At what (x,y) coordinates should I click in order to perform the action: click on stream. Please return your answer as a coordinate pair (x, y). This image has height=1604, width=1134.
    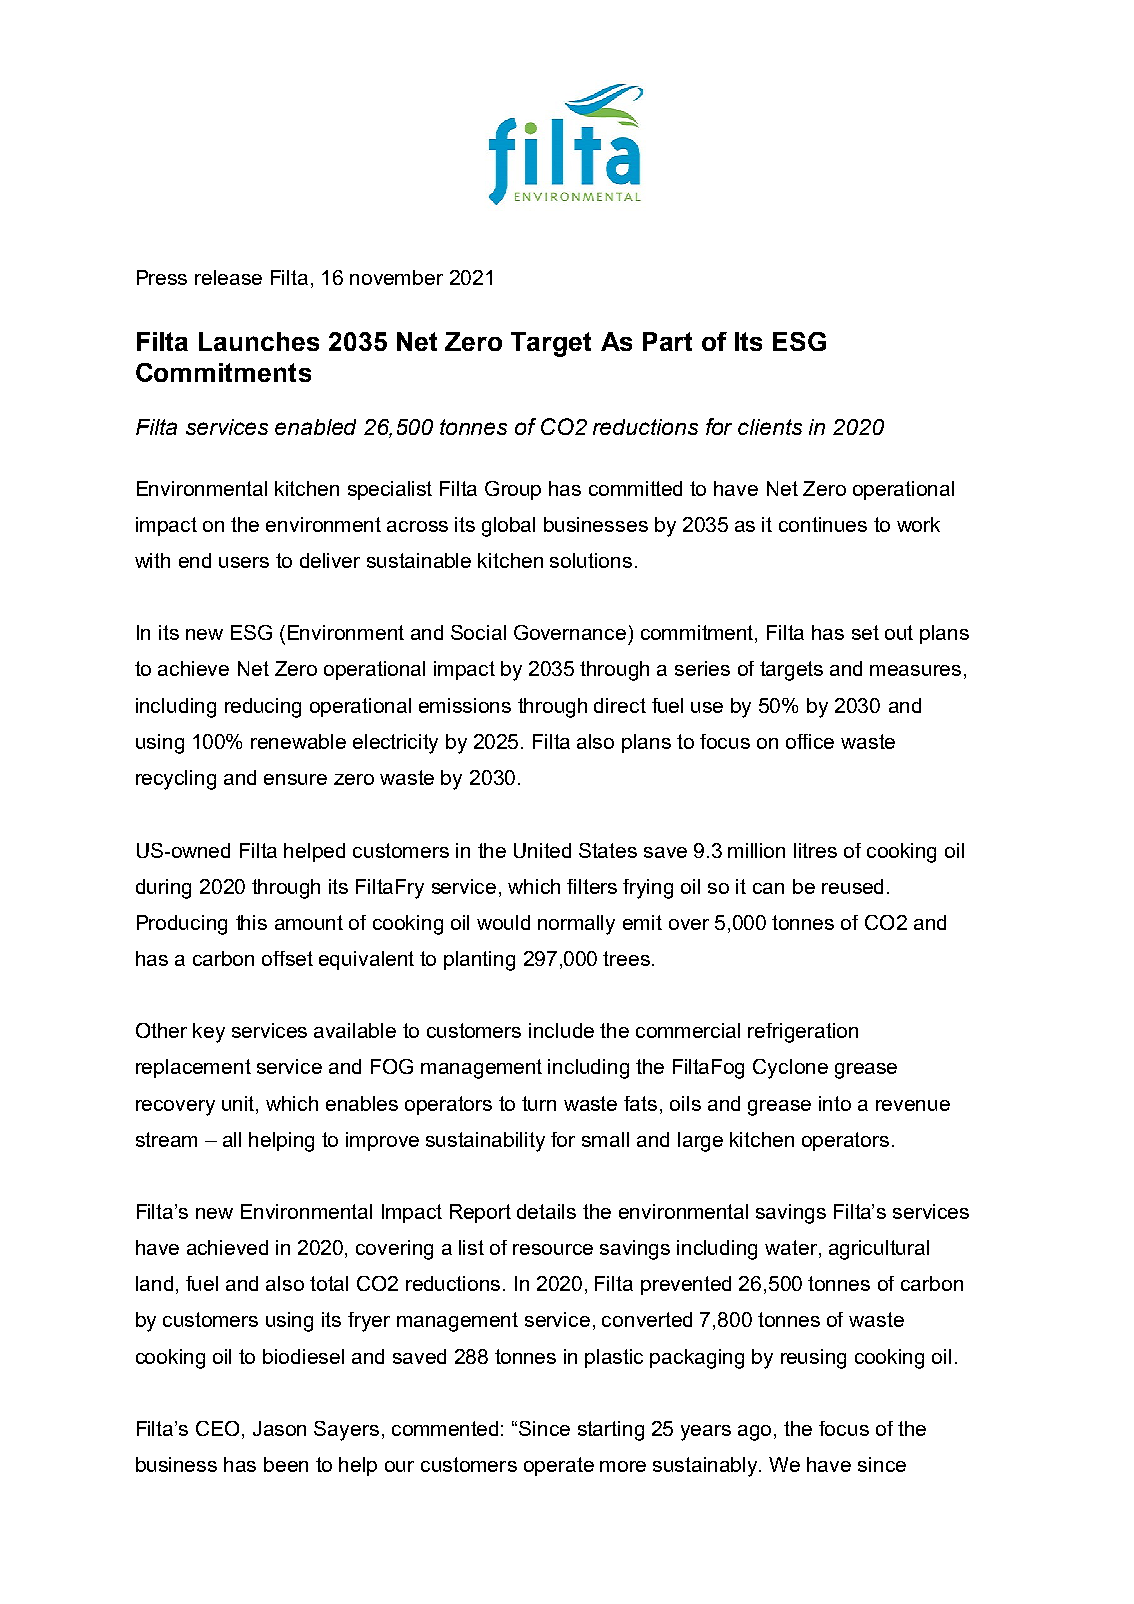
    Looking at the image, I should click on (166, 1139).
